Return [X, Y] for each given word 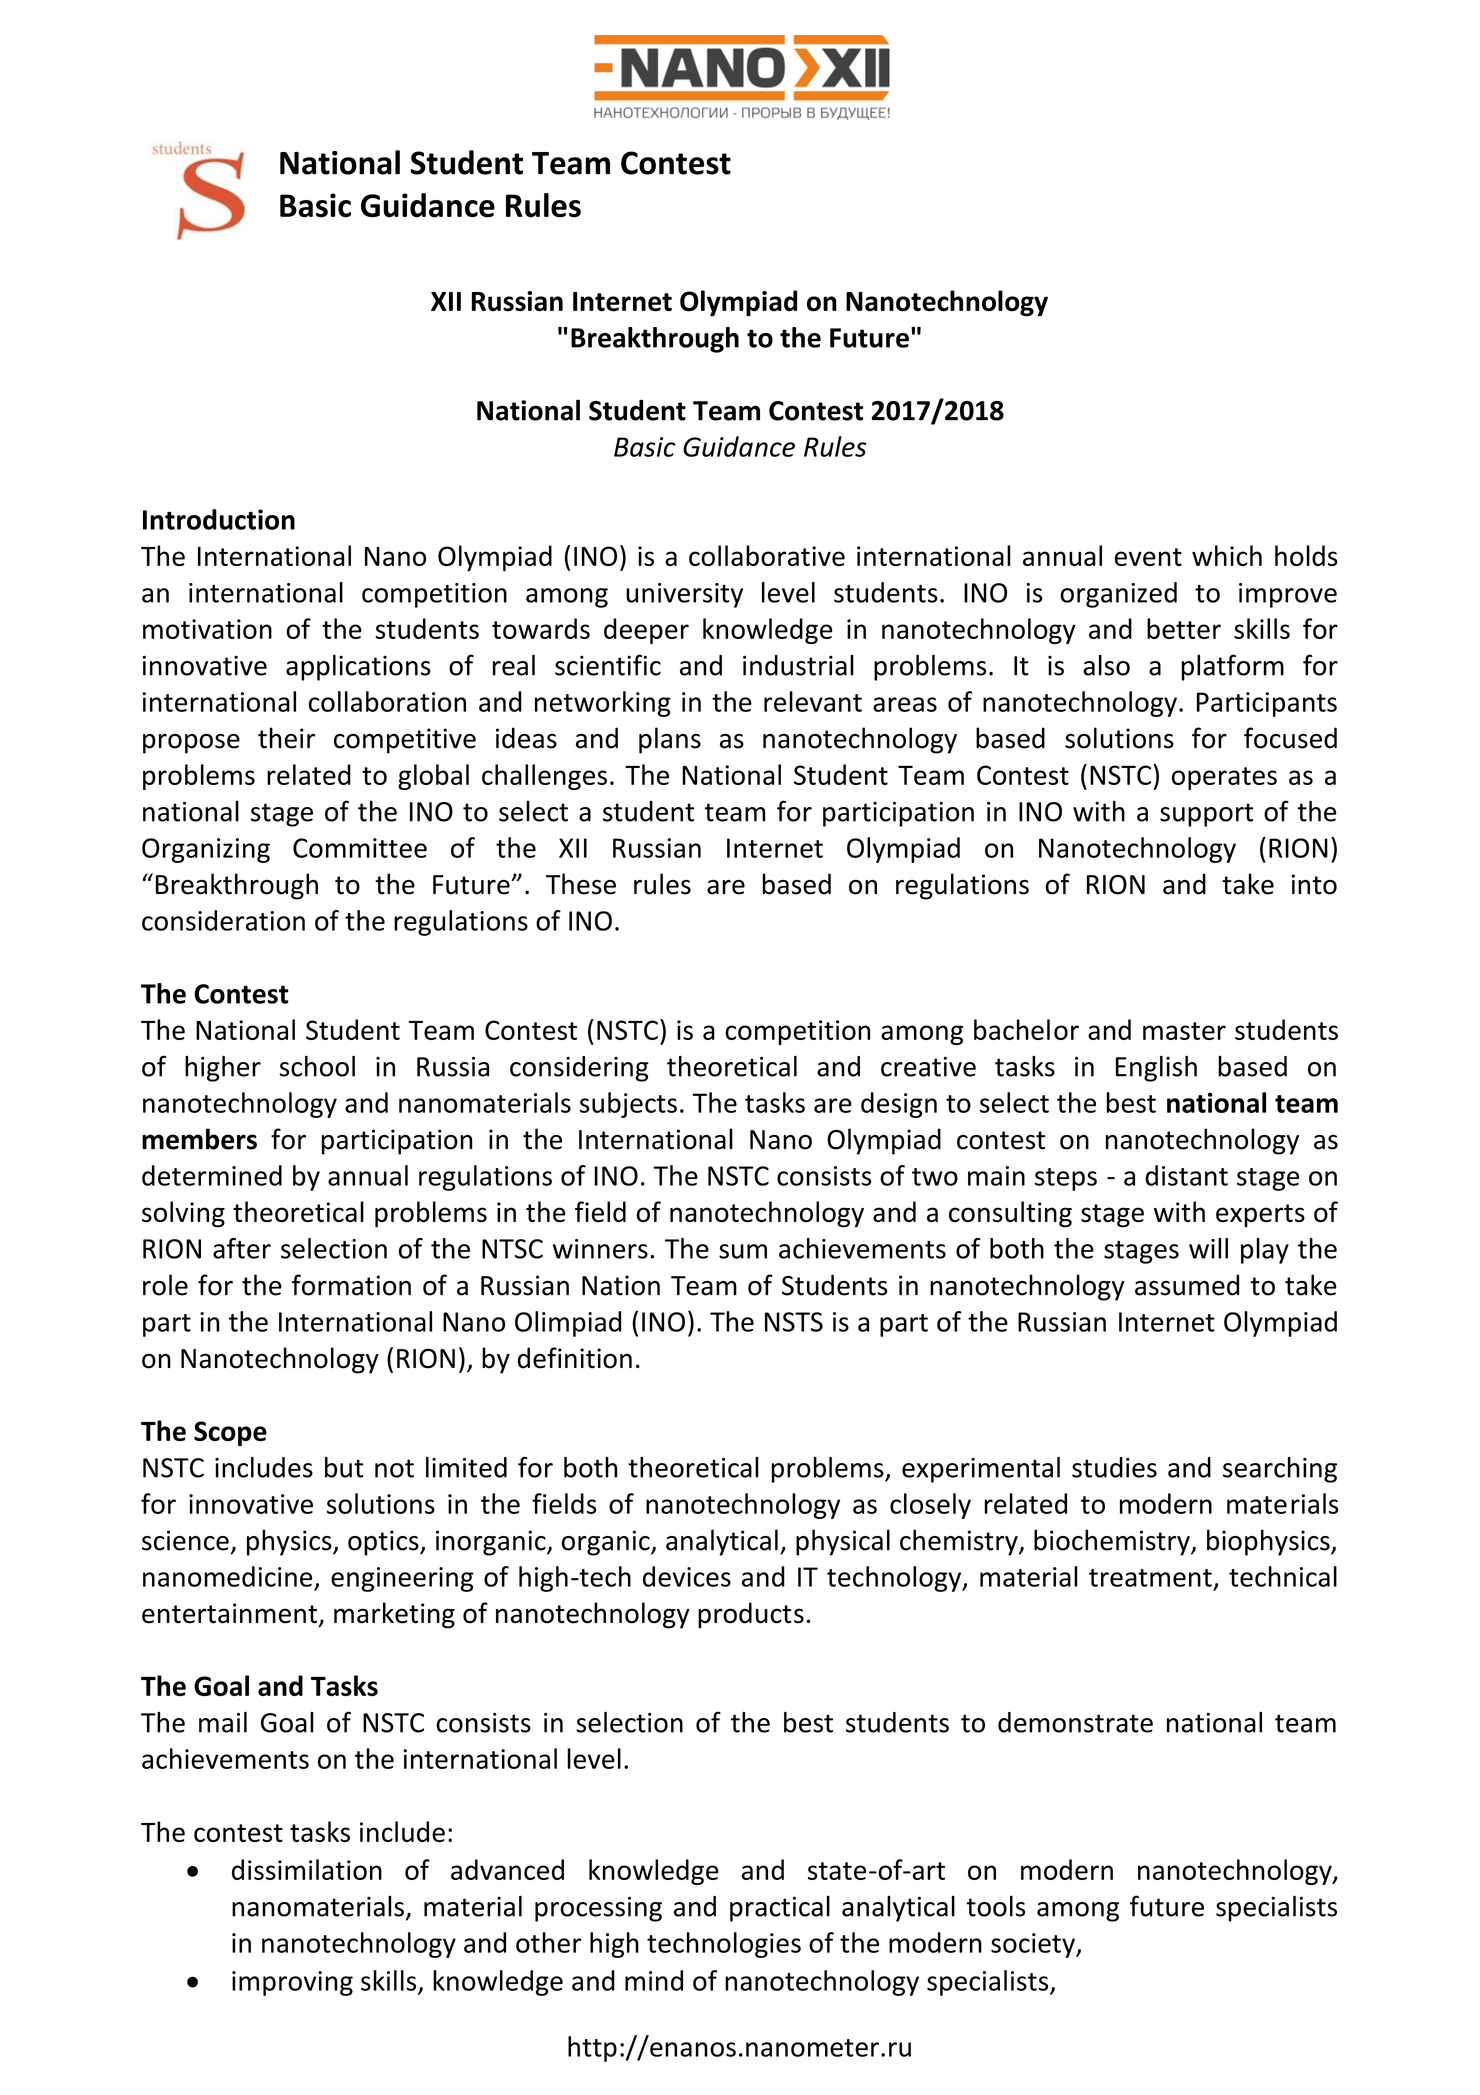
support [1206, 815]
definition [575, 1358]
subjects [628, 1105]
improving [292, 1983]
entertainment [231, 1614]
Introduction [219, 519]
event [1148, 557]
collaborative [767, 555]
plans [670, 740]
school [317, 1066]
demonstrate [1075, 1722]
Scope [230, 1433]
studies [1114, 1467]
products [751, 1615]
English [1156, 1069]
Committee [360, 848]
